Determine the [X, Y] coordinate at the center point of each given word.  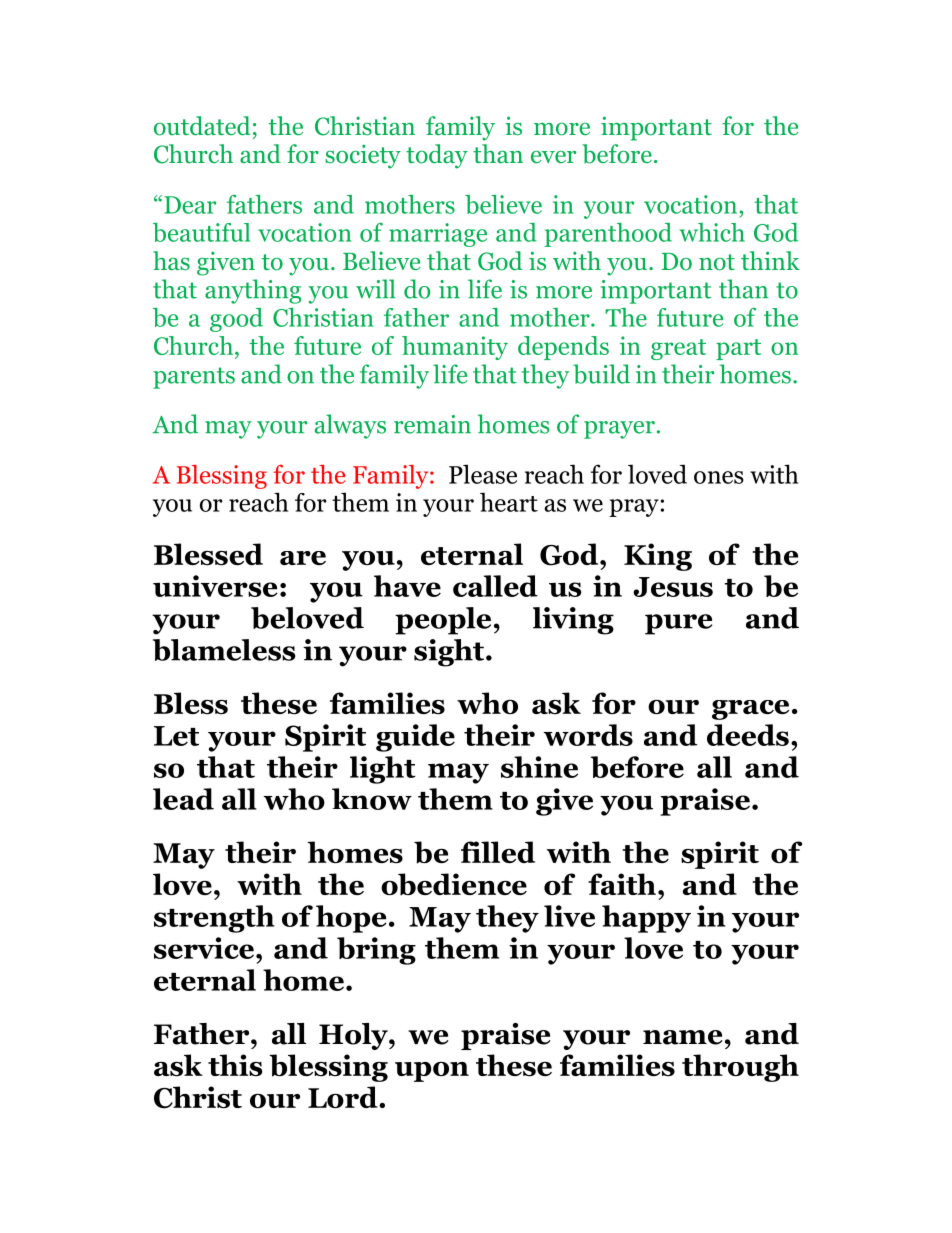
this [235, 1065]
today [437, 156]
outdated [202, 126]
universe [215, 586]
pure [678, 624]
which [712, 232]
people [443, 621]
